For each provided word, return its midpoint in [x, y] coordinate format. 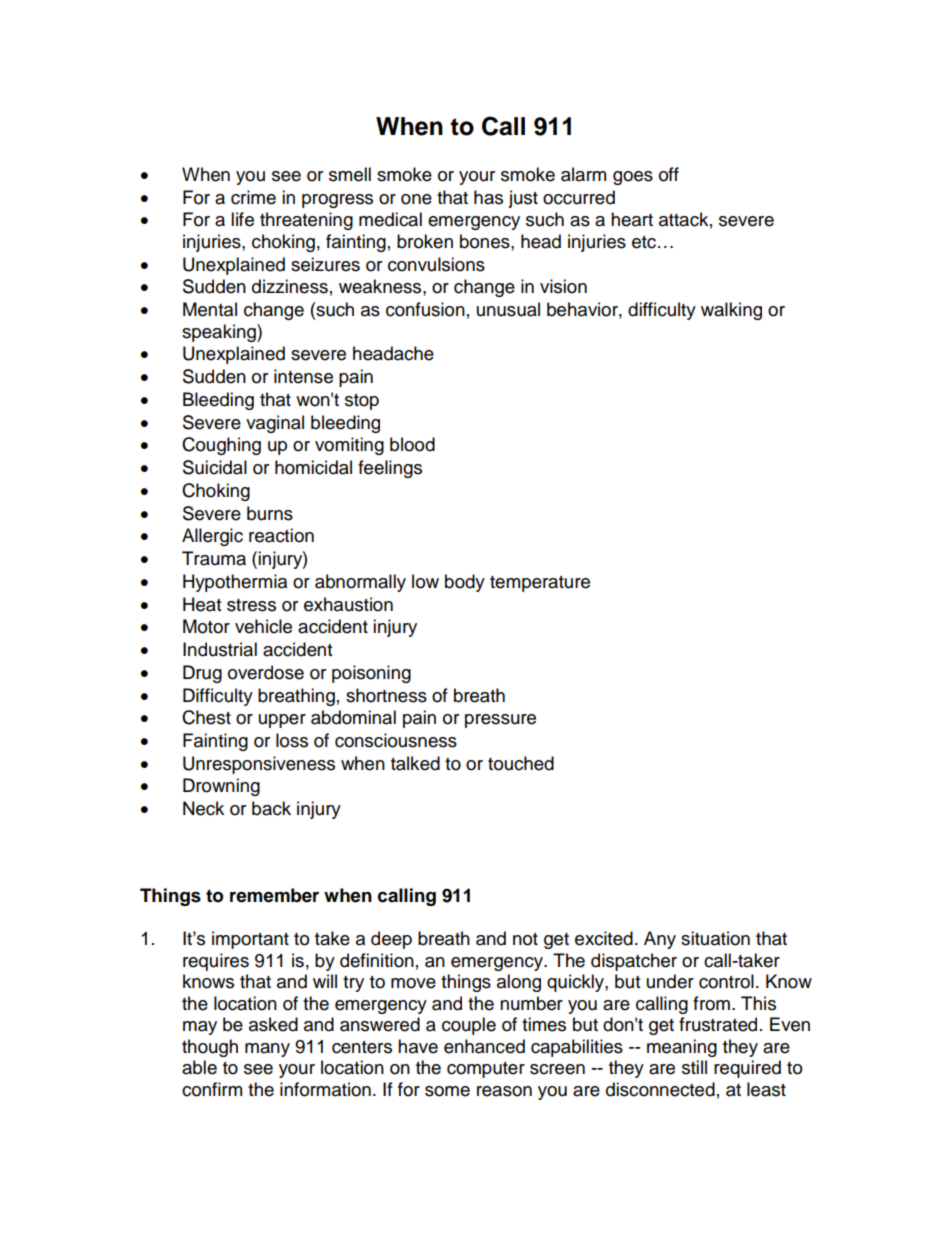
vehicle [263, 626]
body [465, 583]
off [669, 174]
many [267, 1050]
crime [253, 197]
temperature [540, 584]
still [694, 1067]
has [488, 197]
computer [486, 1070]
